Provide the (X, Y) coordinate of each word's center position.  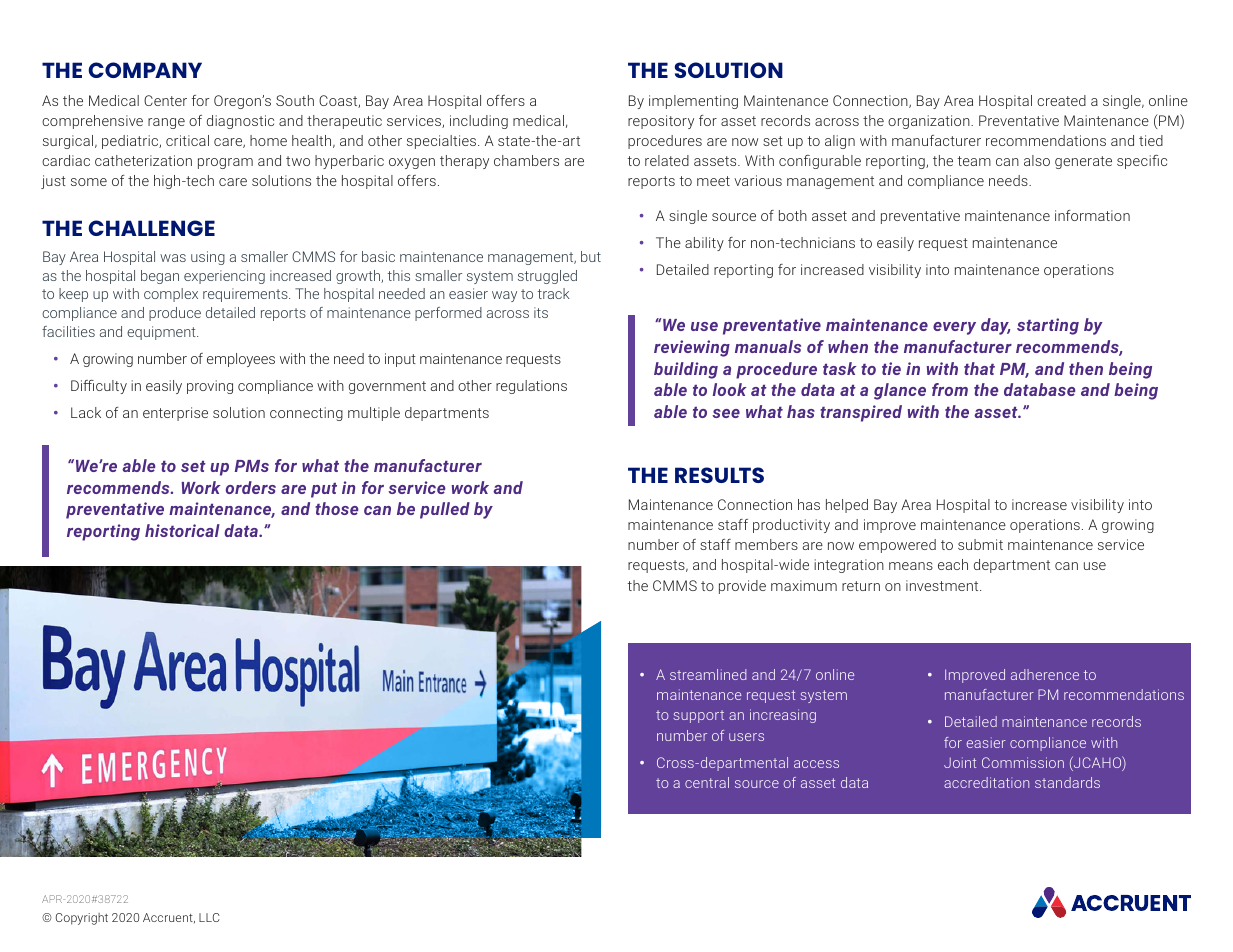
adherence (1045, 674)
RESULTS (719, 475)
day (995, 326)
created (1061, 100)
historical (182, 530)
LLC (209, 917)
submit (980, 544)
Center (165, 100)
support (698, 716)
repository (661, 122)
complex (171, 295)
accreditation (986, 782)
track (554, 293)
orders (251, 487)
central (707, 782)
